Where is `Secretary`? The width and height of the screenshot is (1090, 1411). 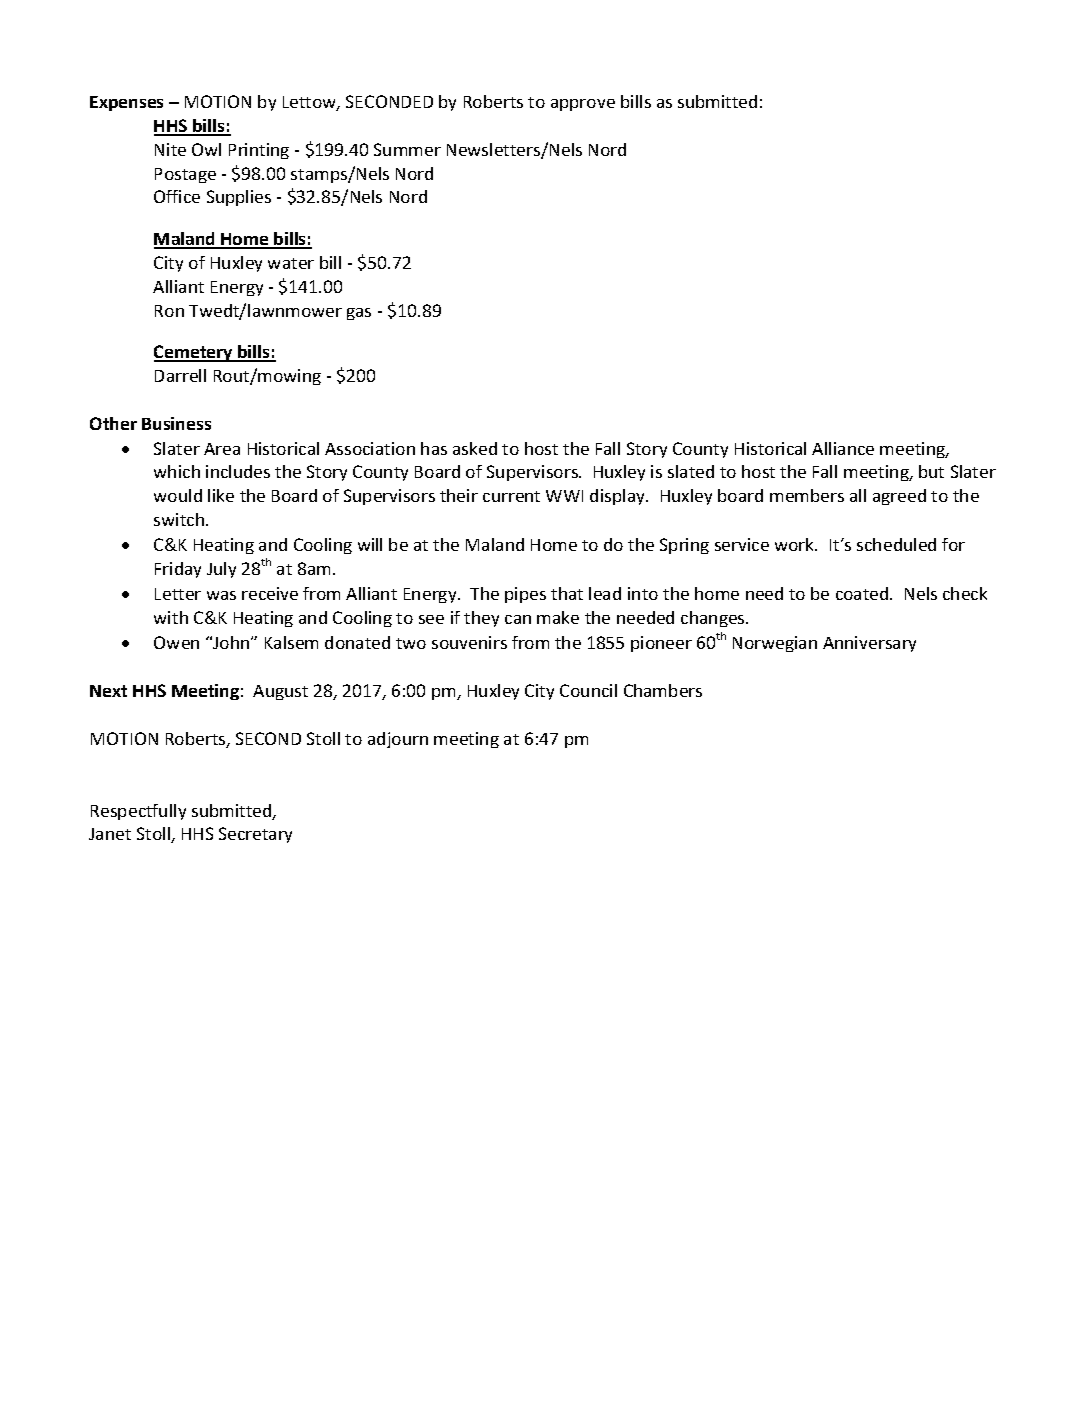 Secretary is located at coordinates (255, 835).
